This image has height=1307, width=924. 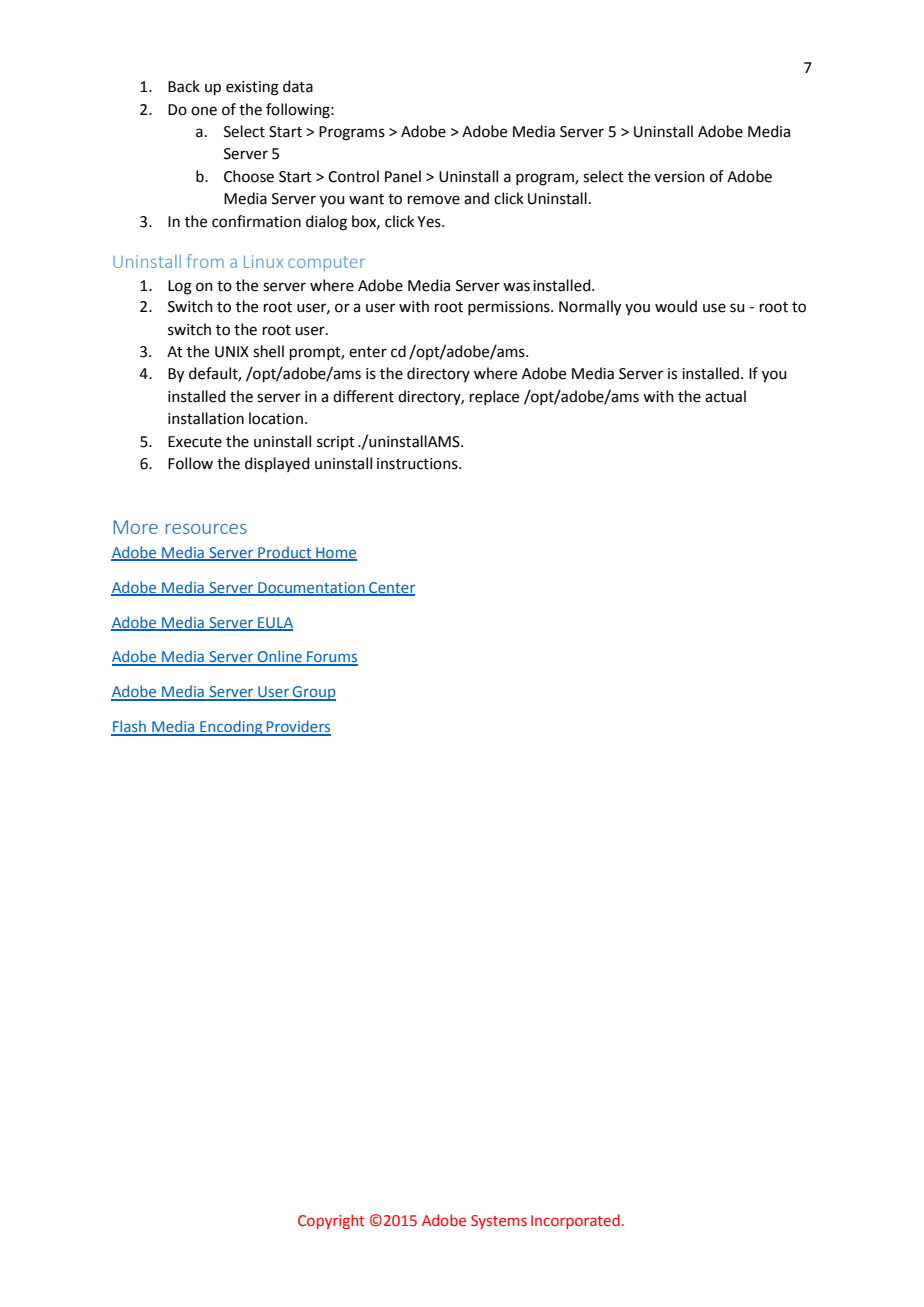 I want to click on Group, so click(x=313, y=693).
